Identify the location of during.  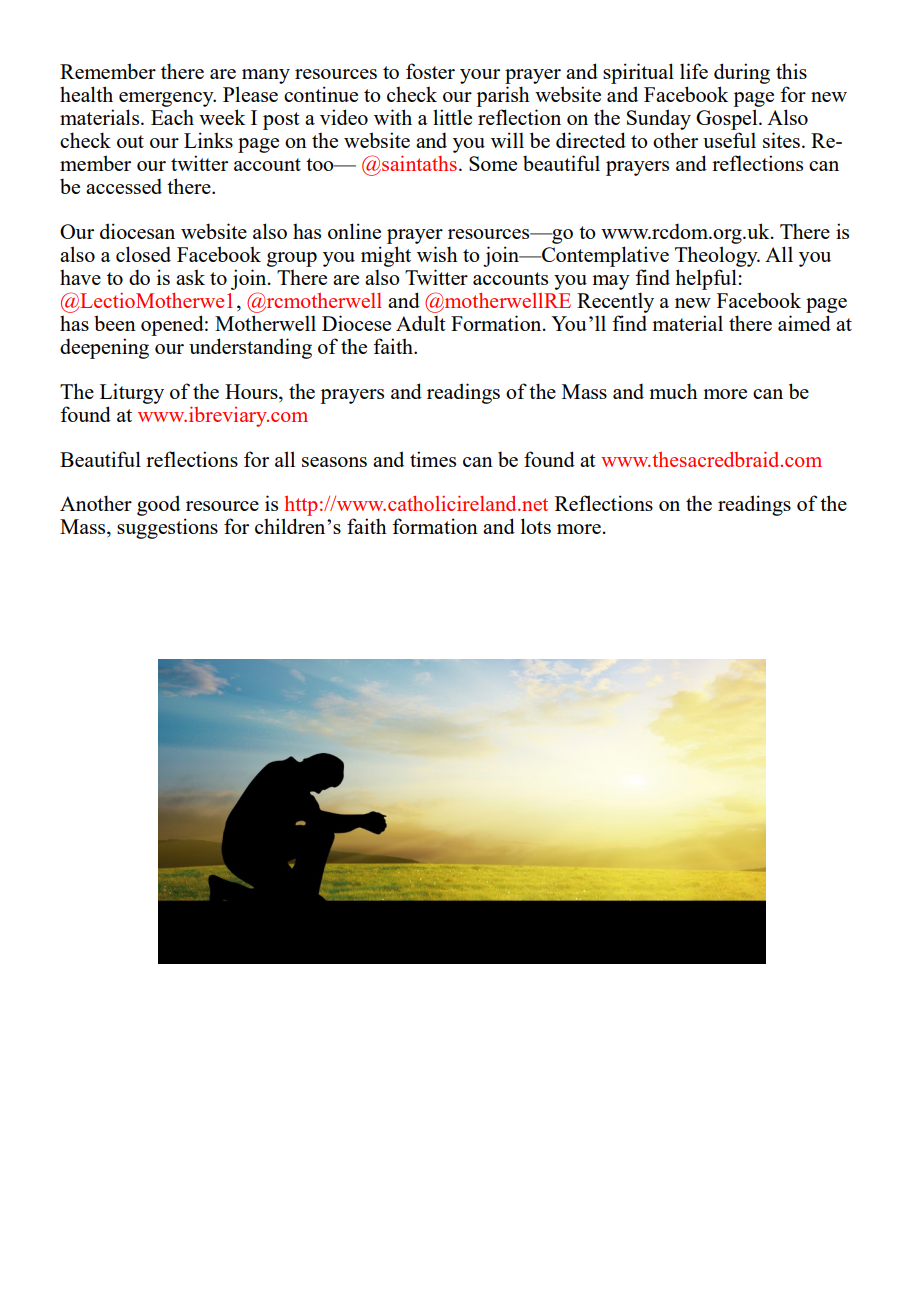
(742, 73).
